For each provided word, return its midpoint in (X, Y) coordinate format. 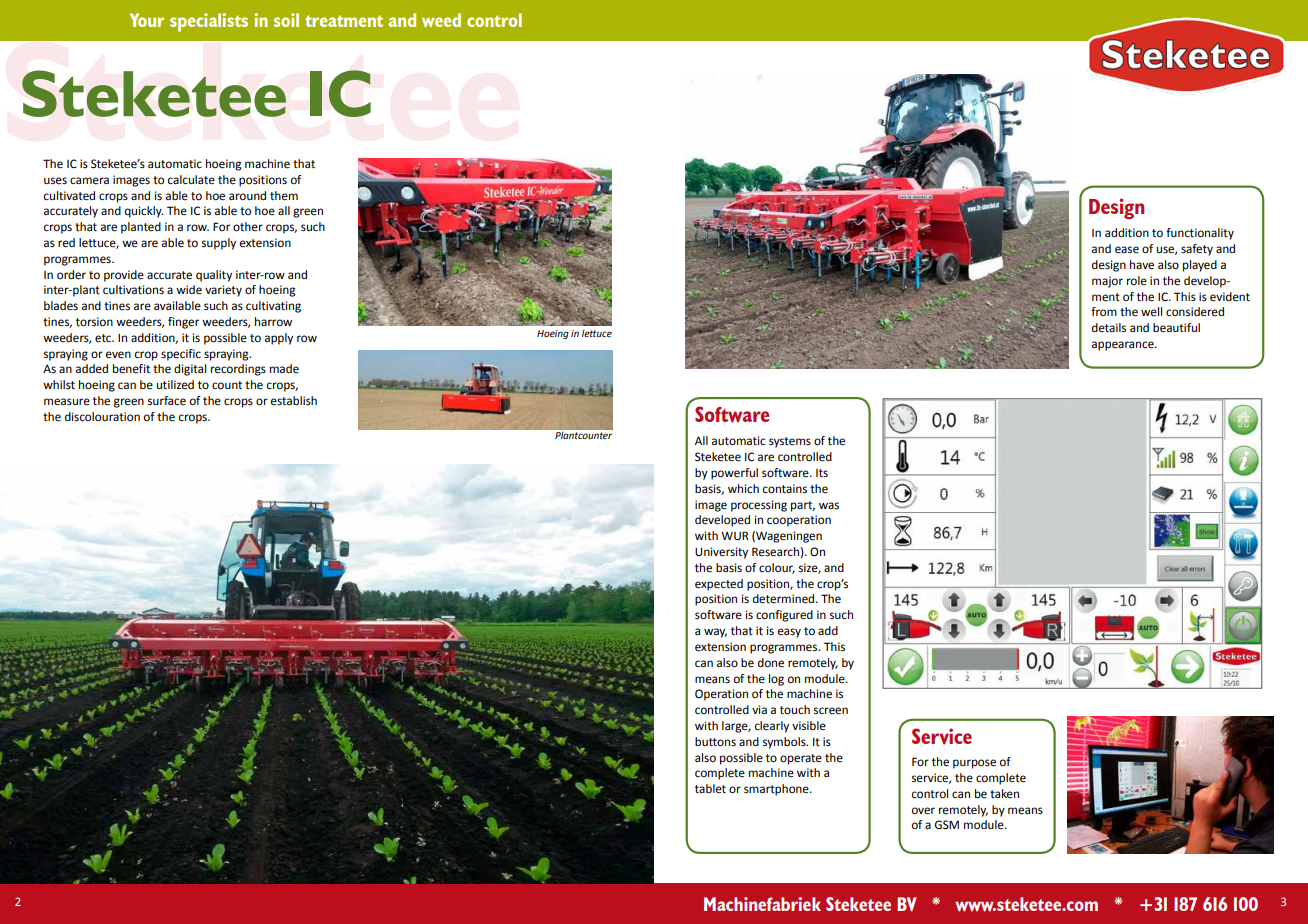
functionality (1200, 234)
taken (1004, 794)
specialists (209, 22)
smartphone (777, 790)
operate (801, 759)
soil (286, 20)
